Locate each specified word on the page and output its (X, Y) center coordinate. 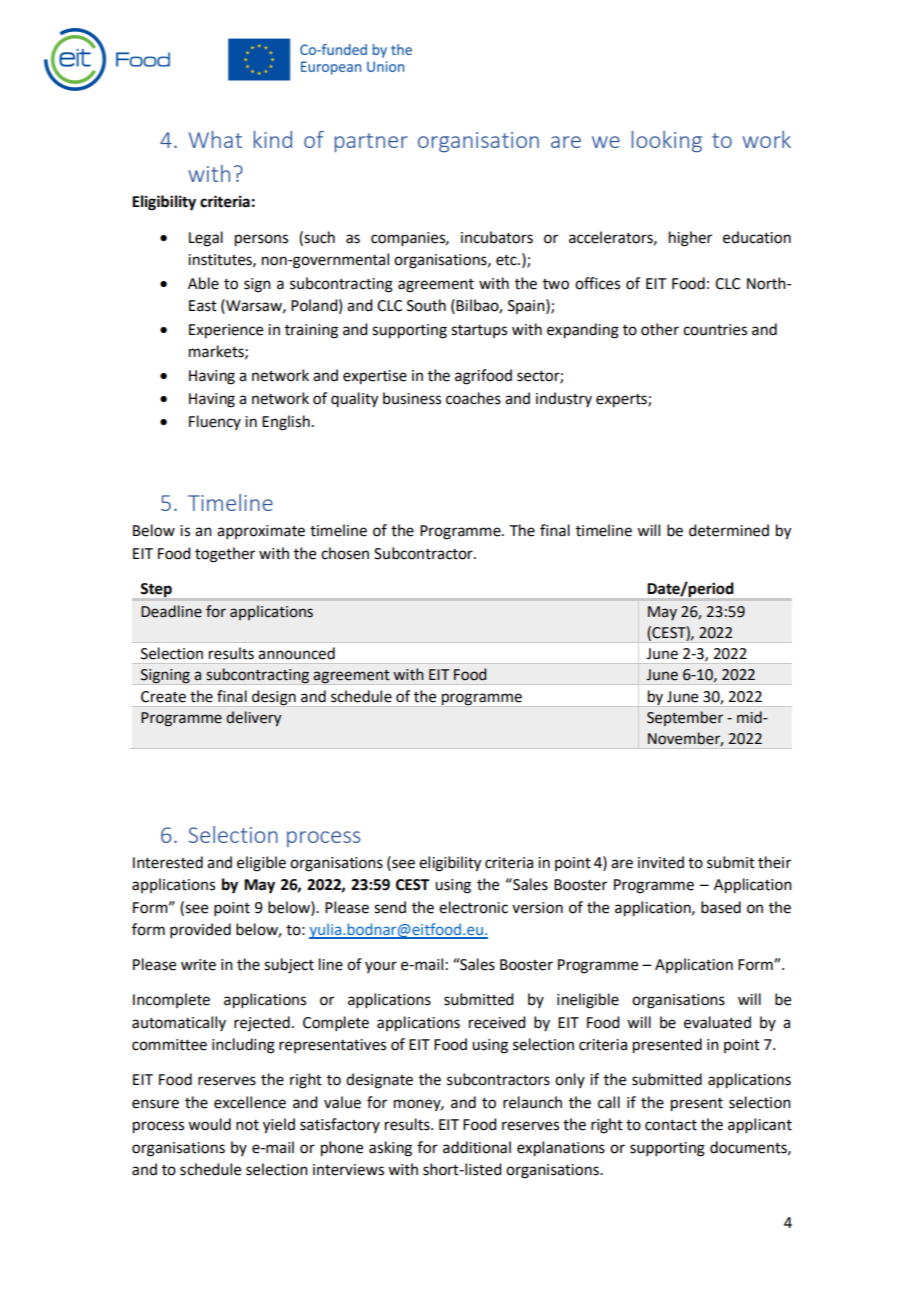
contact (671, 1125)
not (247, 1125)
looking (667, 142)
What (215, 139)
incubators (497, 237)
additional (477, 1147)
